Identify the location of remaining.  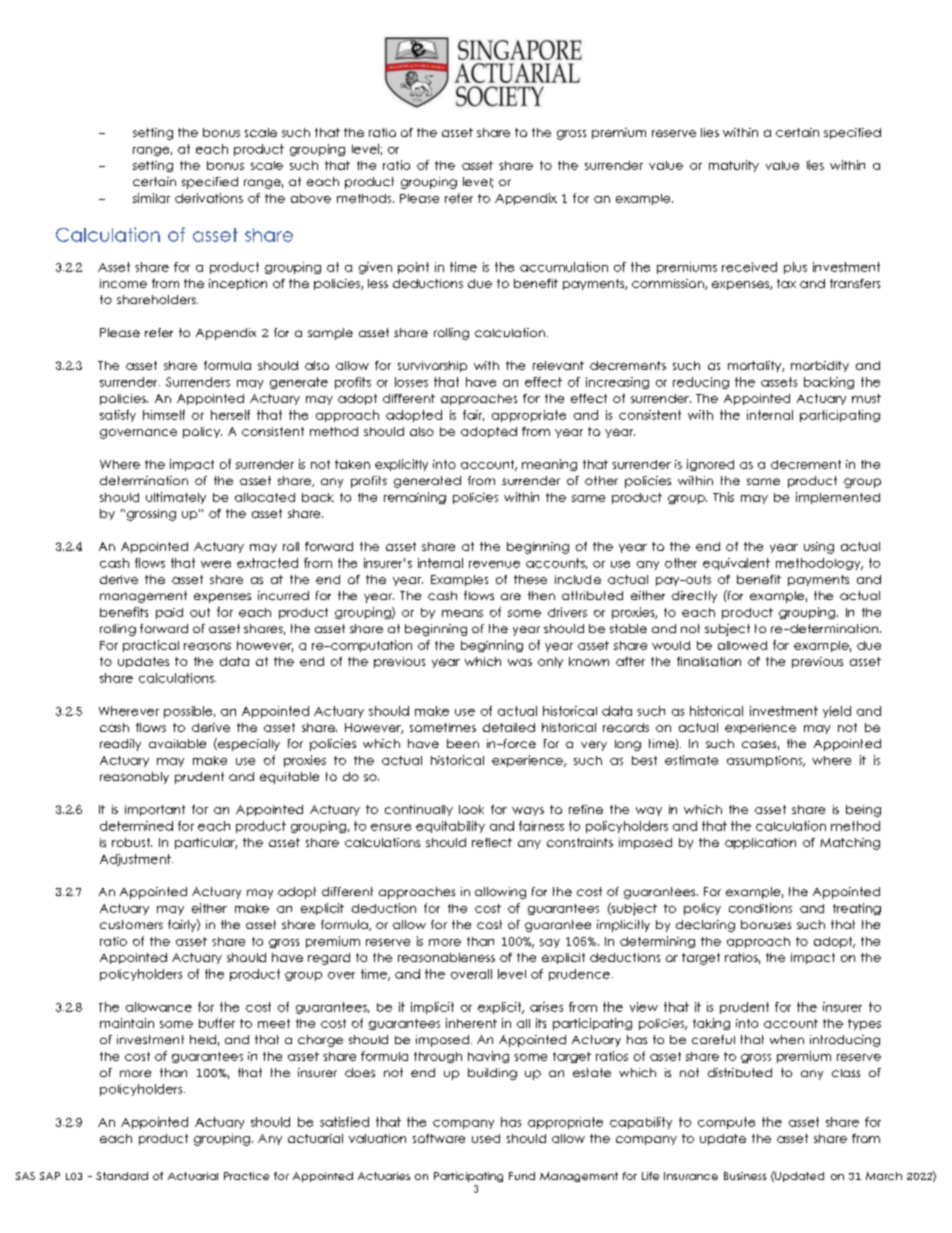
(415, 498).
